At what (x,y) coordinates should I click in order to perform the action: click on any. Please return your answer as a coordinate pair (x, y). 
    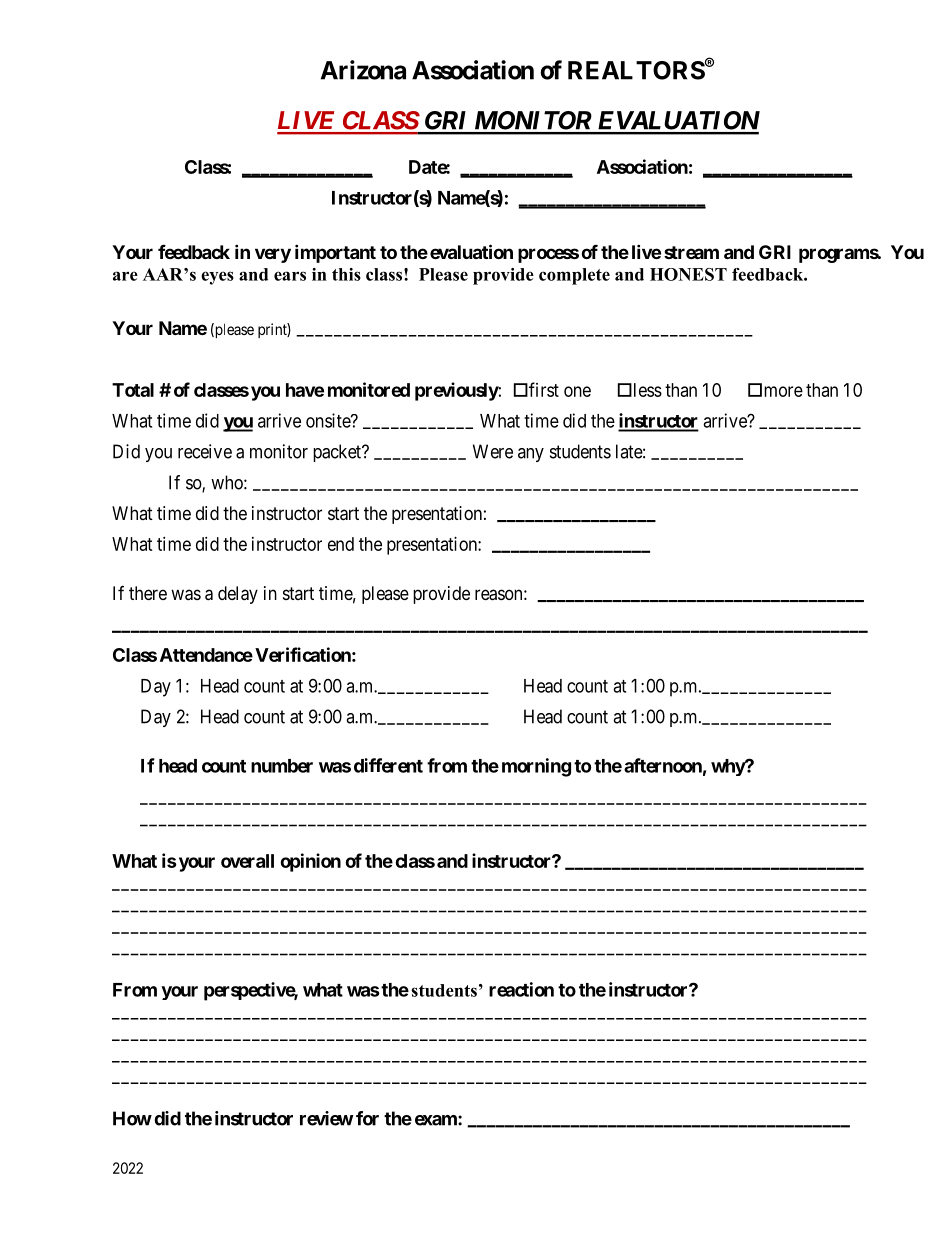
    Looking at the image, I should click on (531, 455).
